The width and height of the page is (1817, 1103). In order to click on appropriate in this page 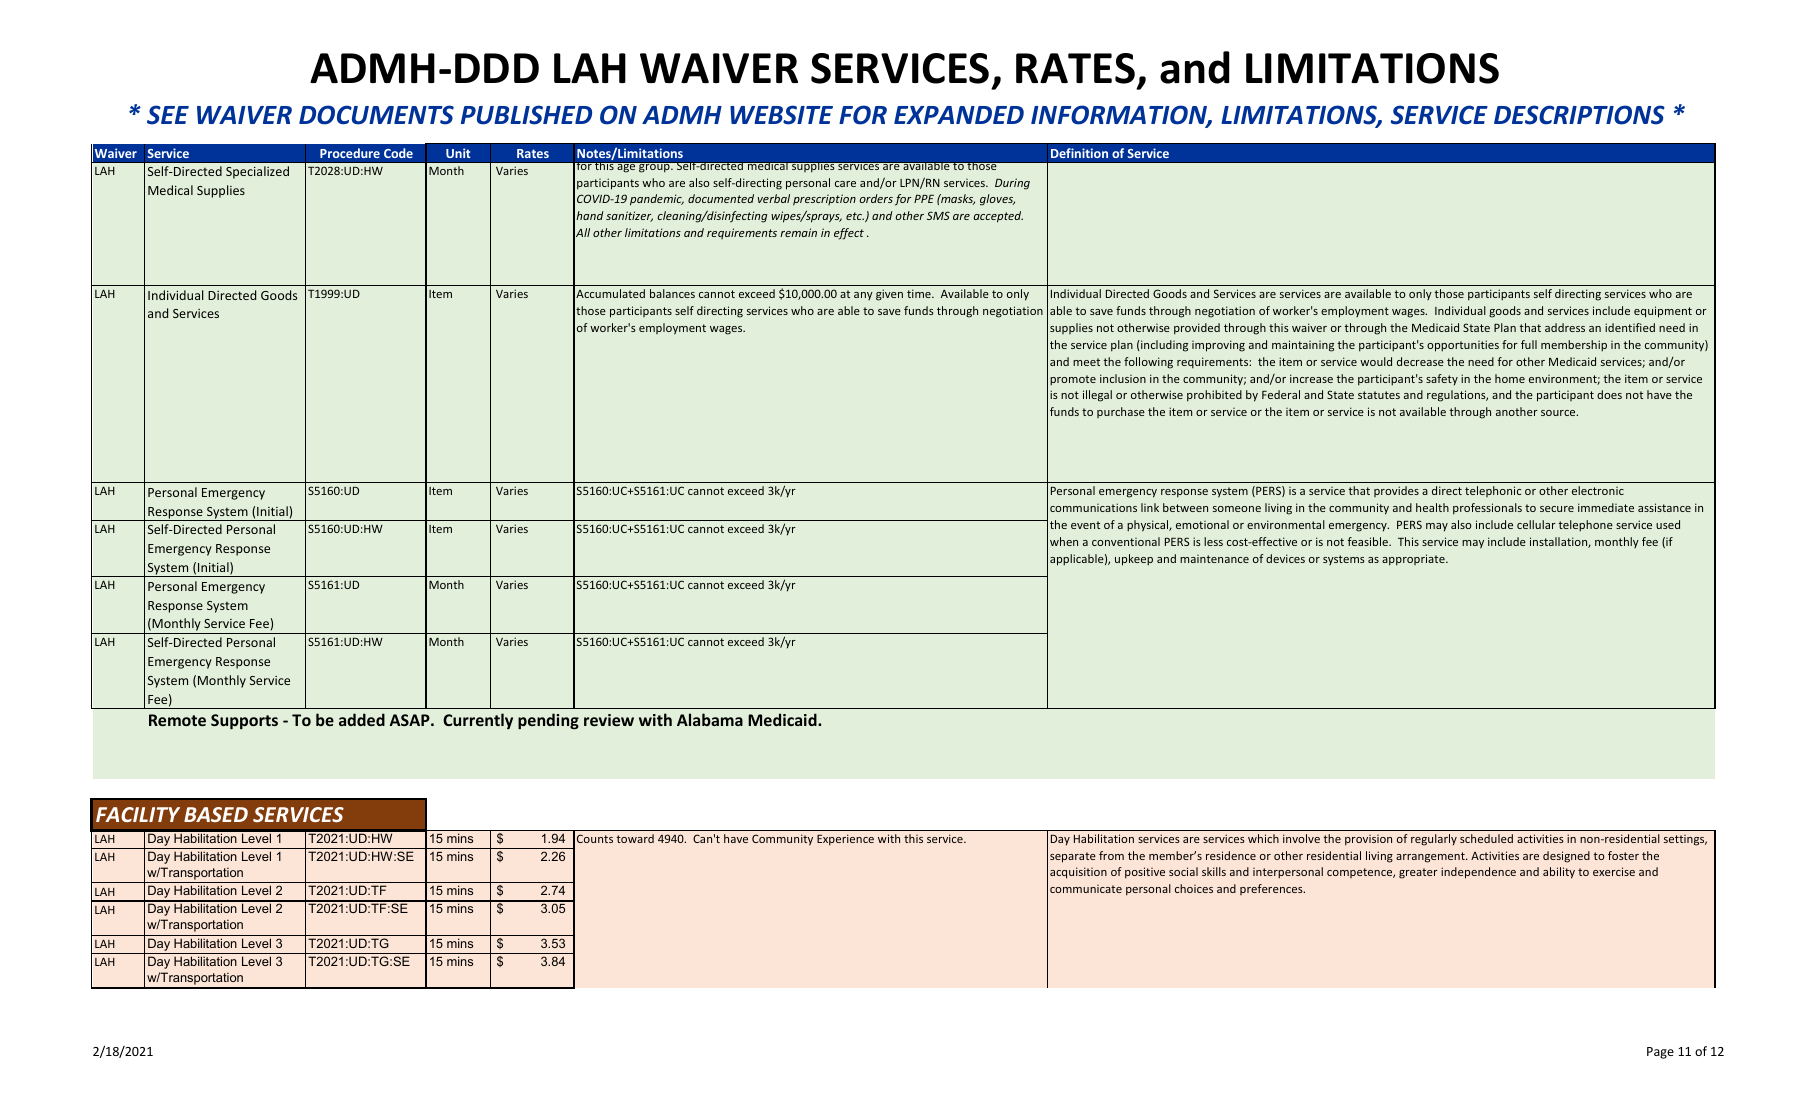, I will do `click(1414, 560)`.
